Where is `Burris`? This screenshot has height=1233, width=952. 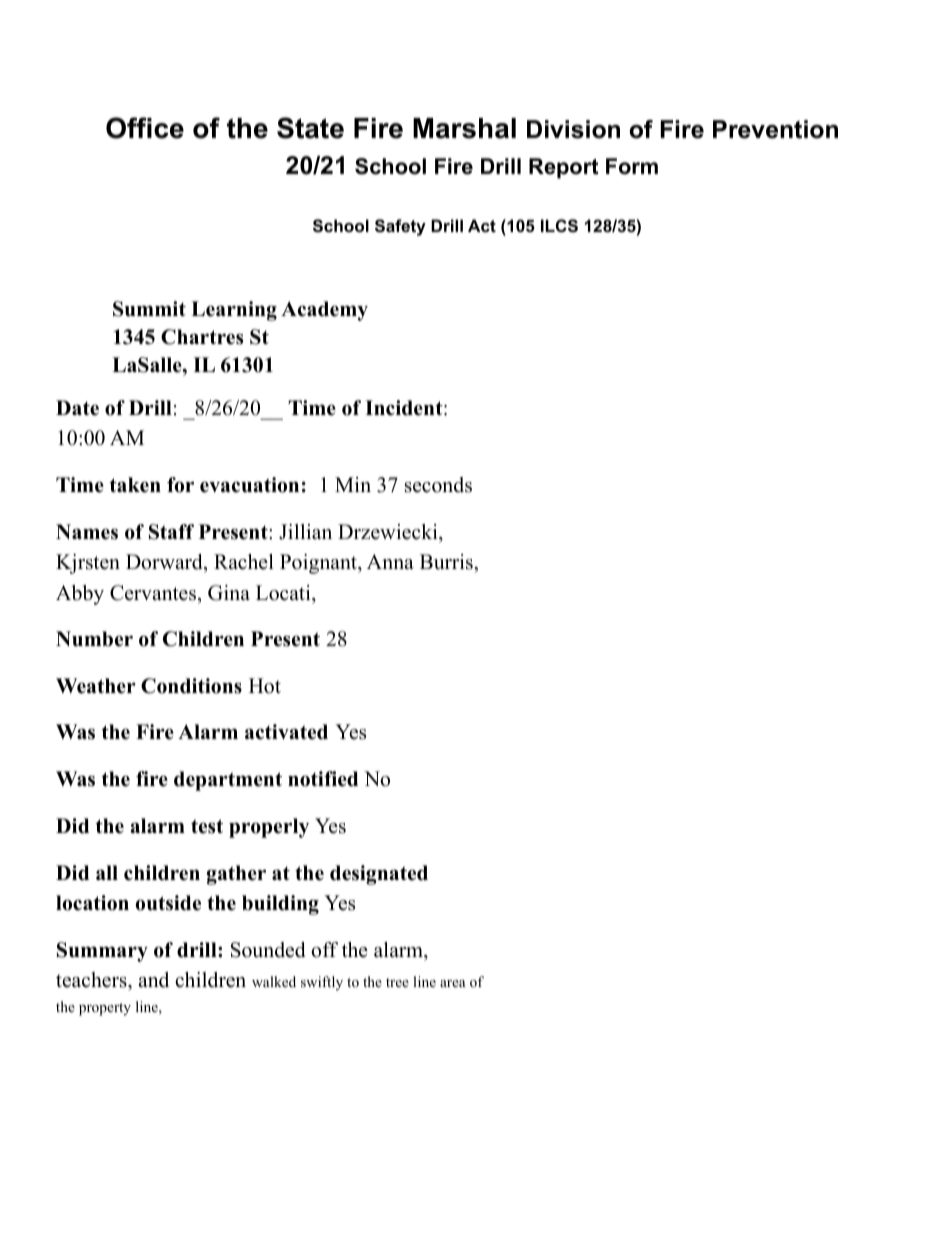
Burris is located at coordinates (447, 562).
